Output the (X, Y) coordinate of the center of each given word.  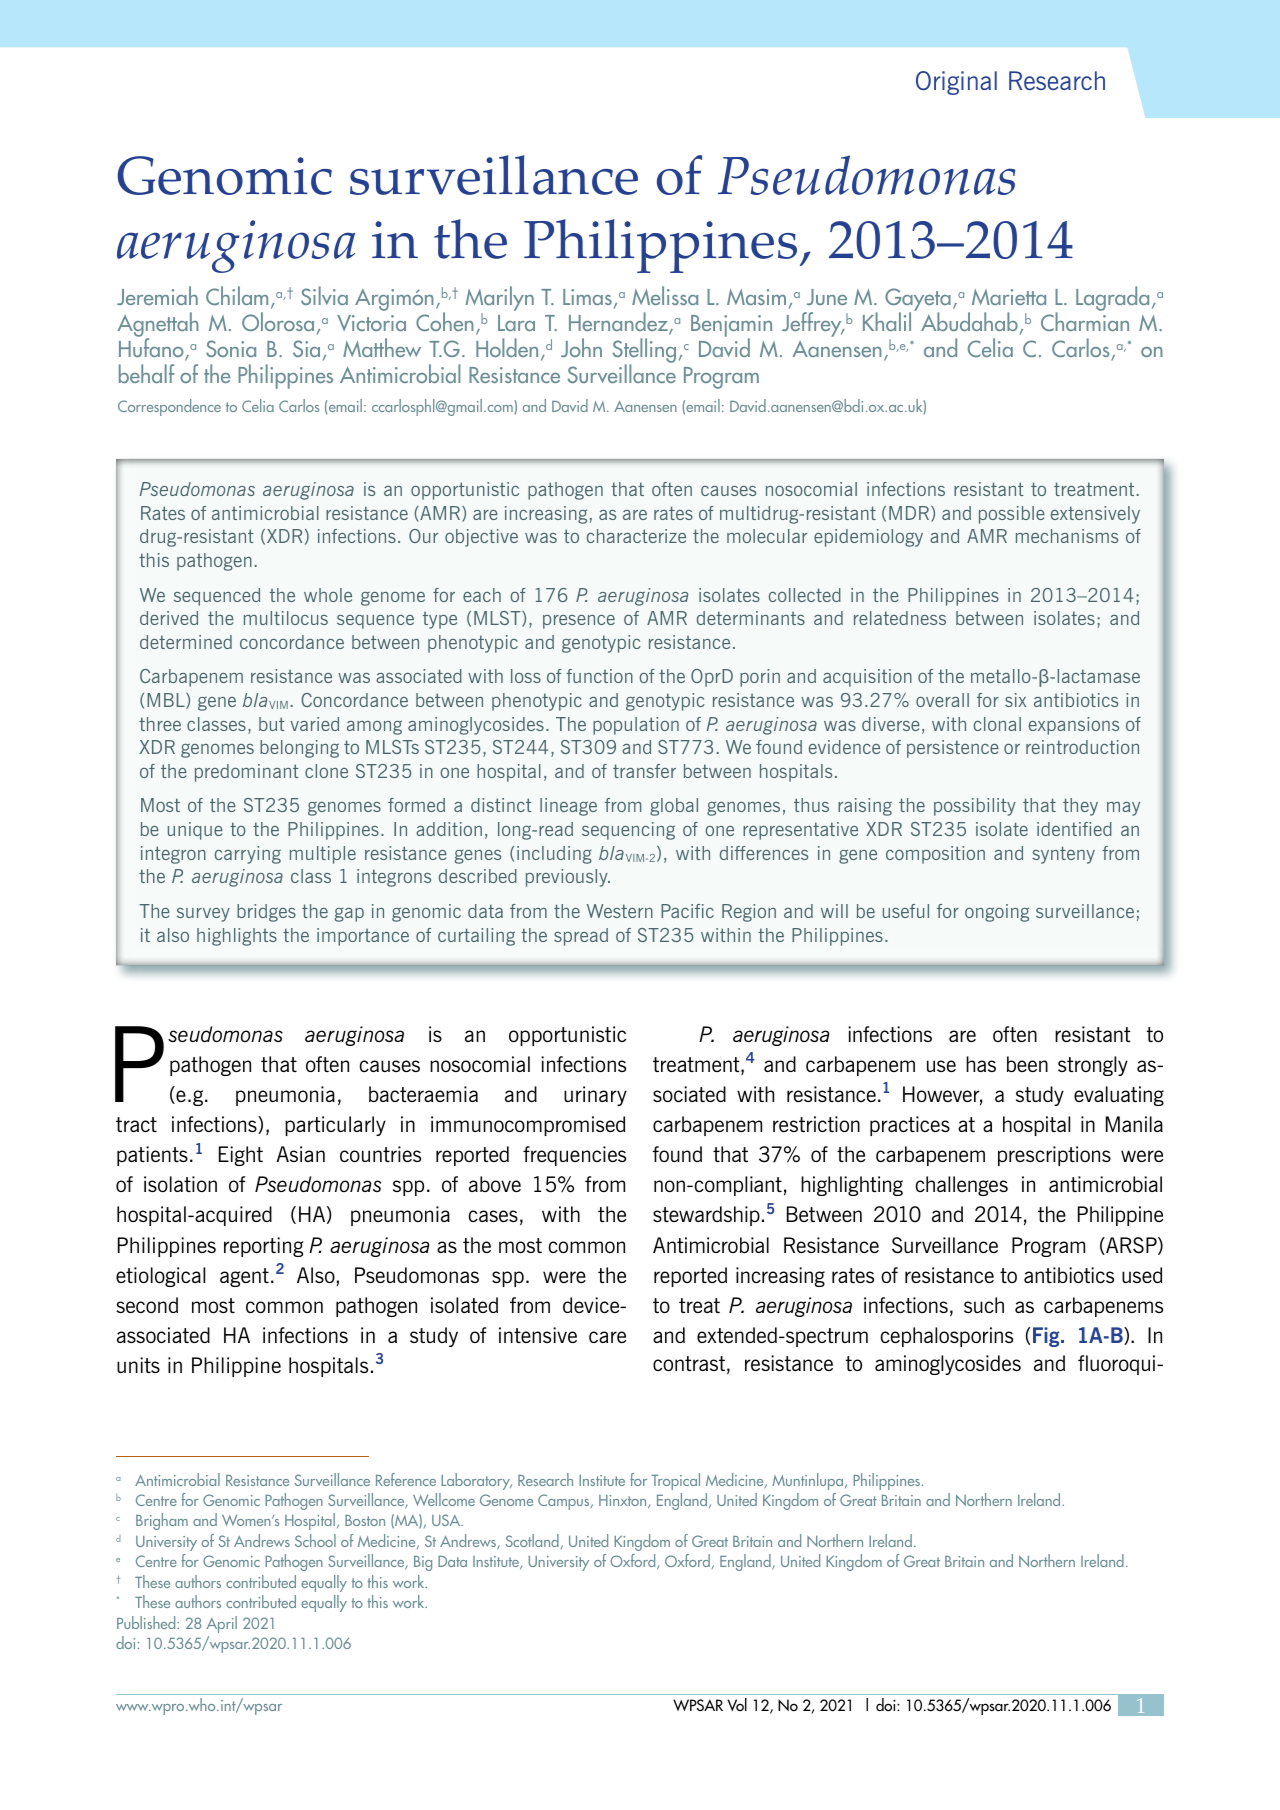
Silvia (324, 295)
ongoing (997, 913)
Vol (737, 1705)
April (221, 1624)
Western (620, 911)
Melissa (665, 295)
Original (956, 83)
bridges (266, 913)
